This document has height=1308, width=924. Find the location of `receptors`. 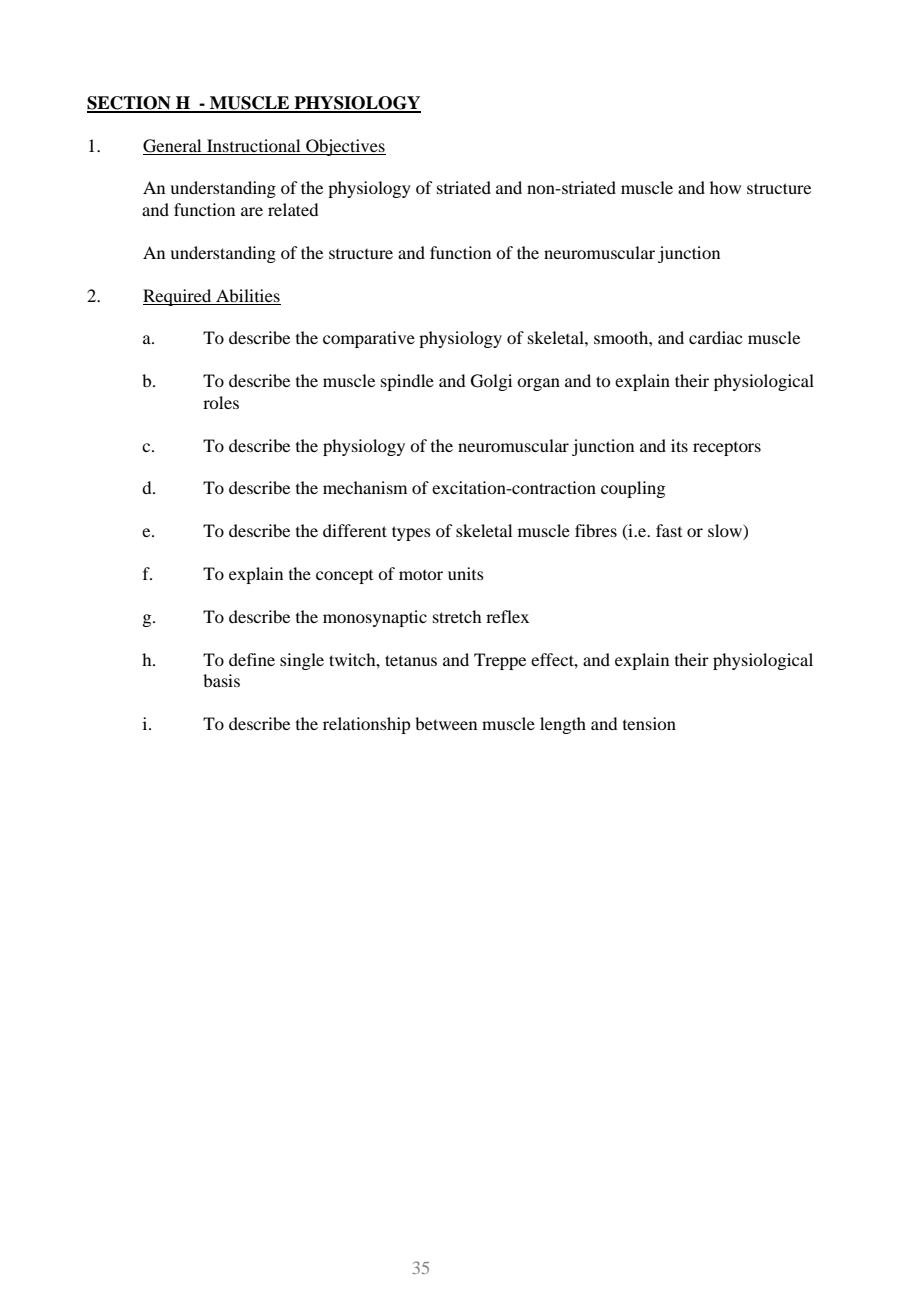

receptors is located at coordinates (727, 449).
